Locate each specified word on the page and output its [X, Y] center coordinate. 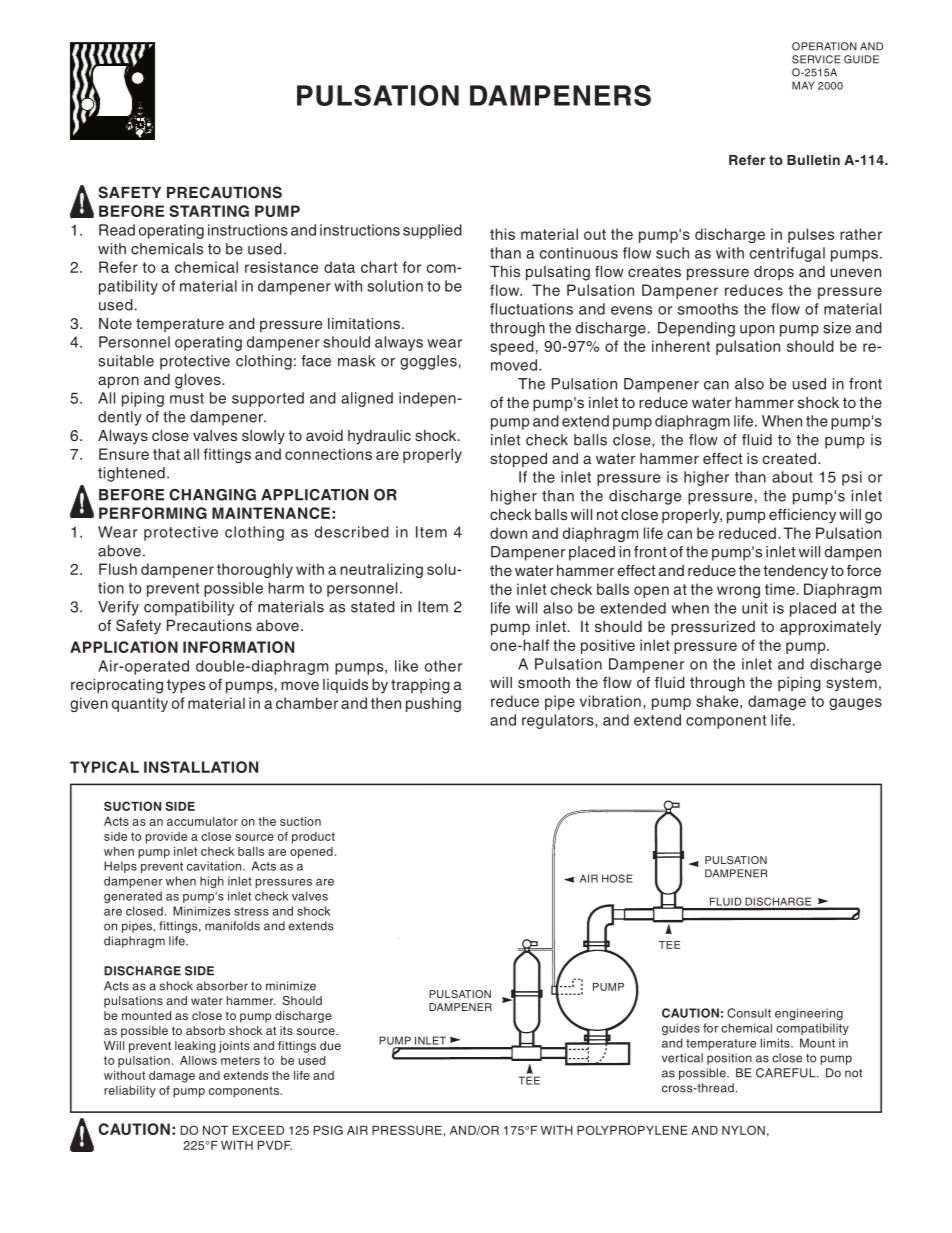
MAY [803, 85]
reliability [130, 1092]
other [443, 666]
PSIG [328, 1130]
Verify [118, 608]
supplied [432, 231]
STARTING [209, 211]
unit [755, 608]
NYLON [743, 1130]
